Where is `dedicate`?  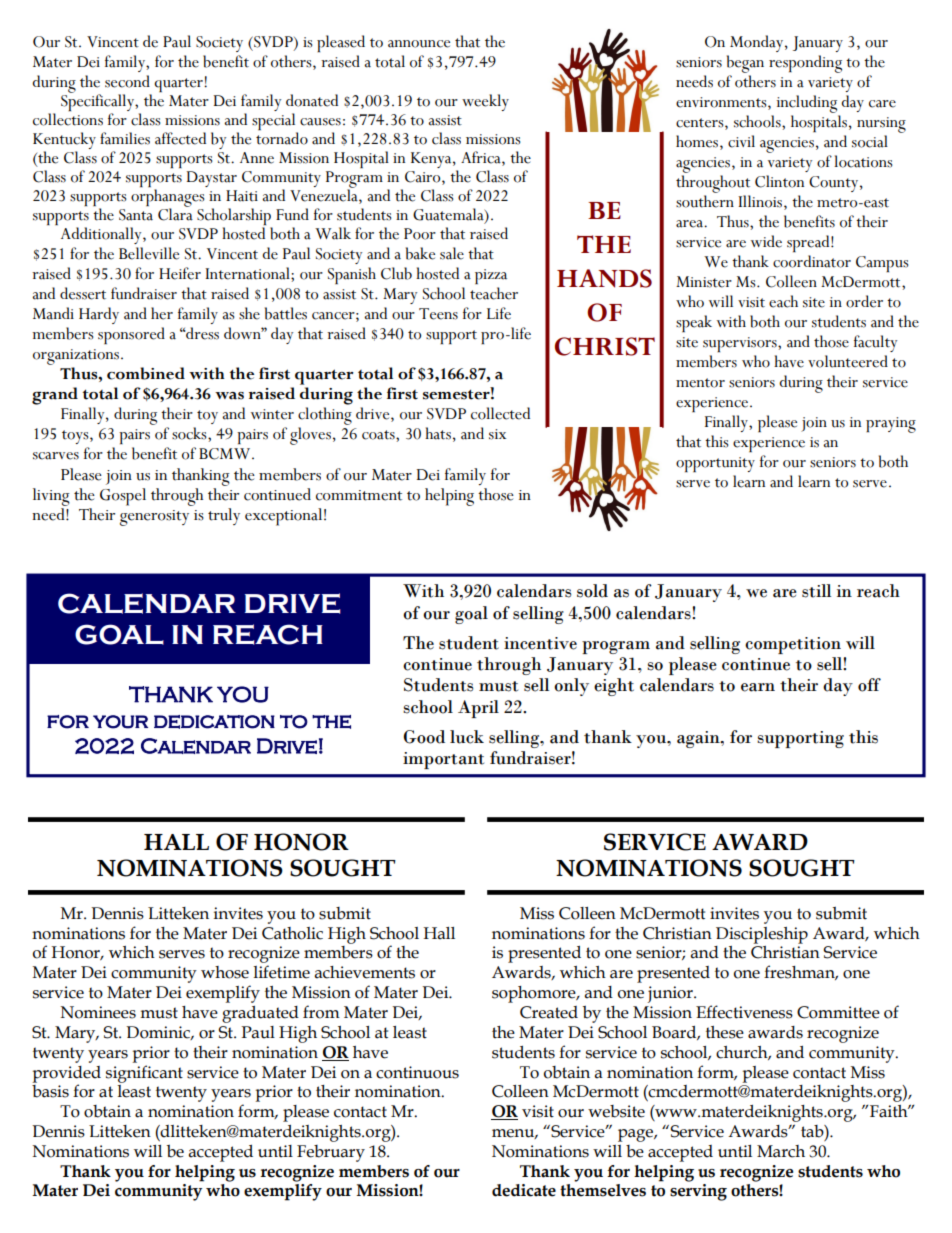
dedicate is located at coordinates (524, 1190).
